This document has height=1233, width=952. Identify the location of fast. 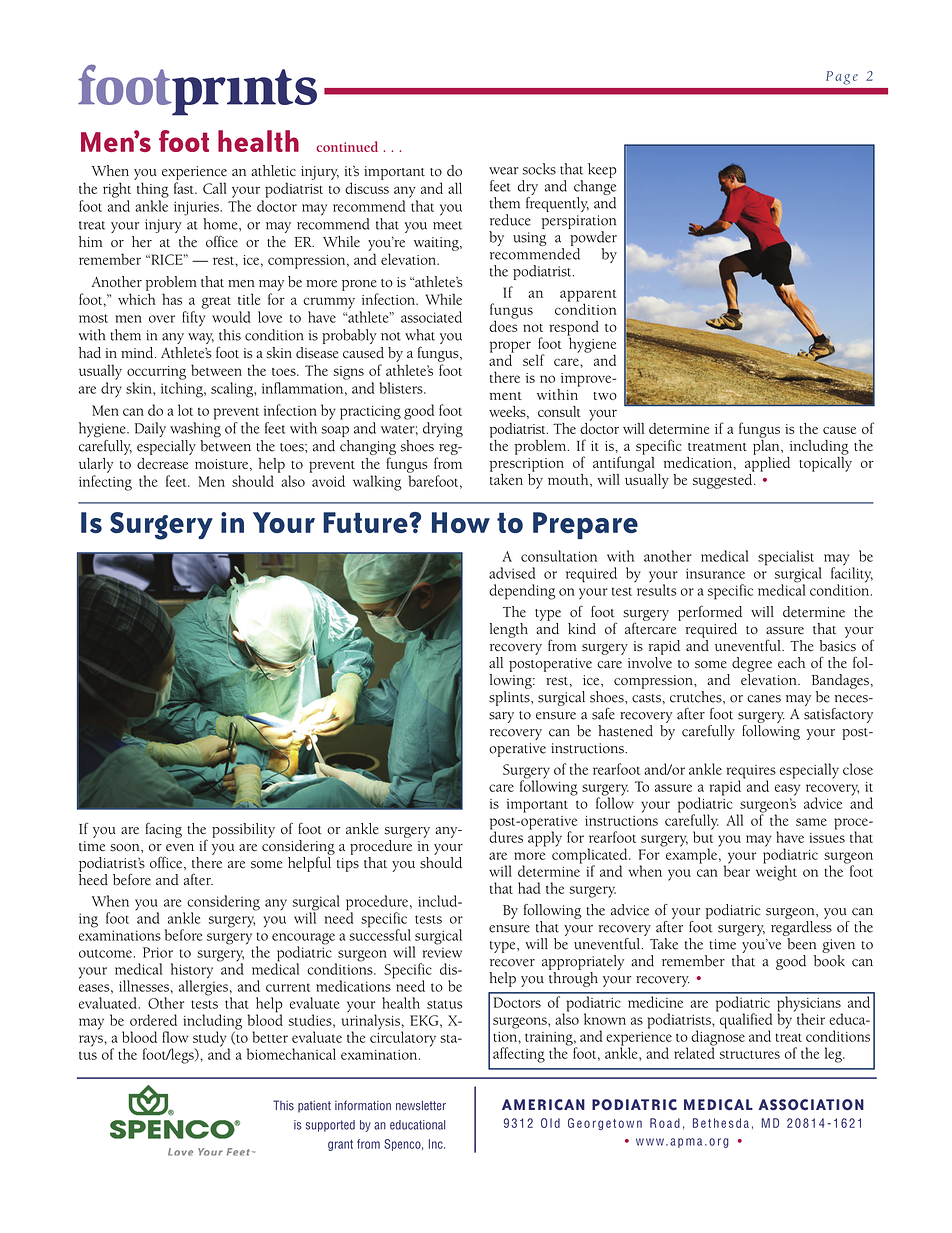
(185, 188).
